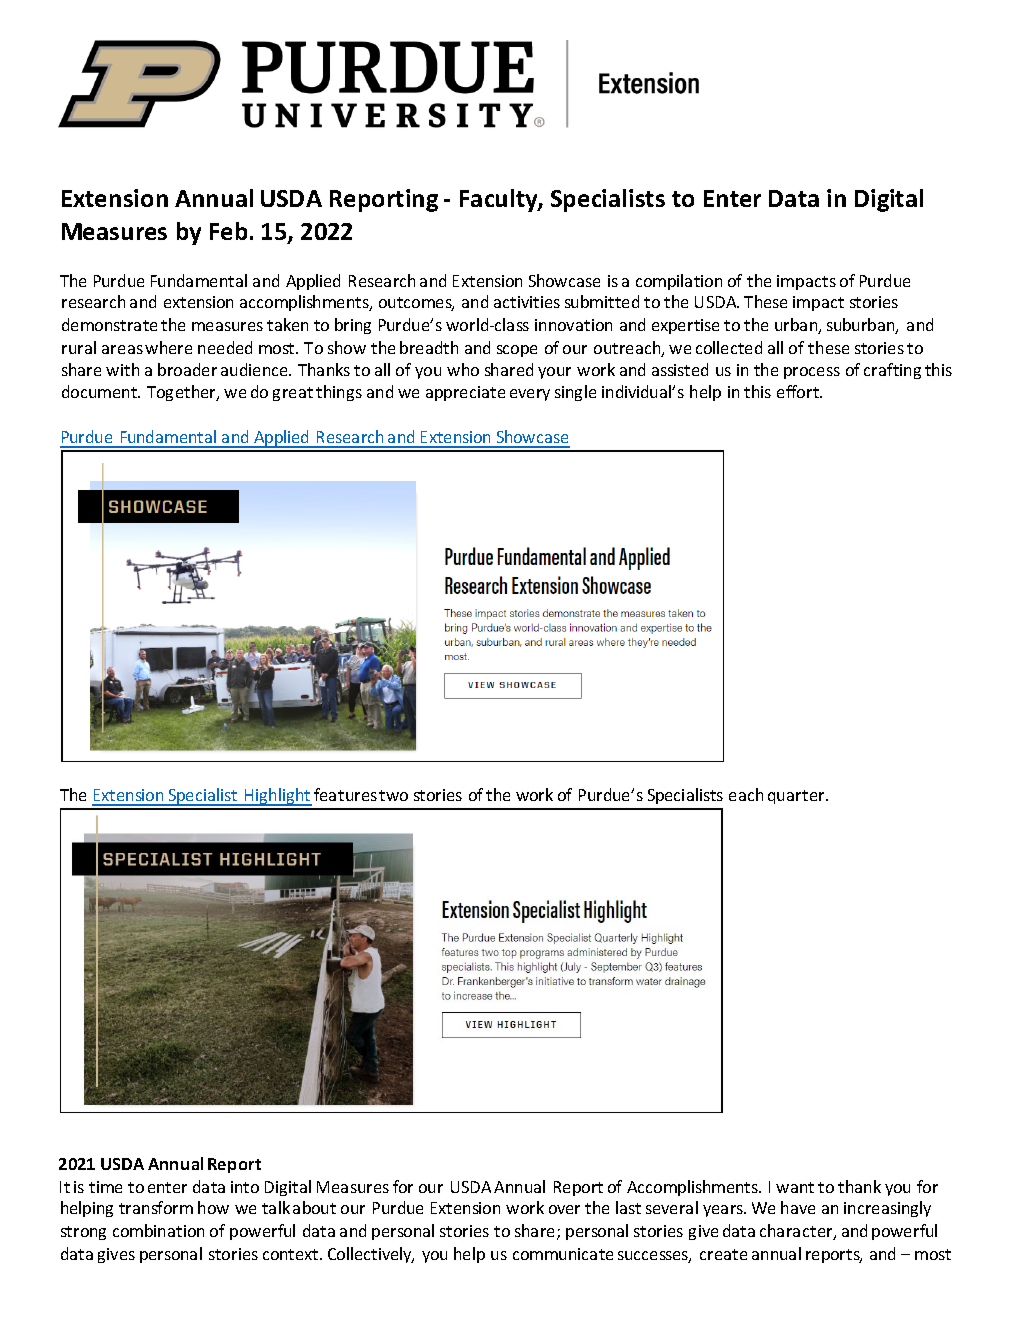  I want to click on want, so click(795, 1187).
